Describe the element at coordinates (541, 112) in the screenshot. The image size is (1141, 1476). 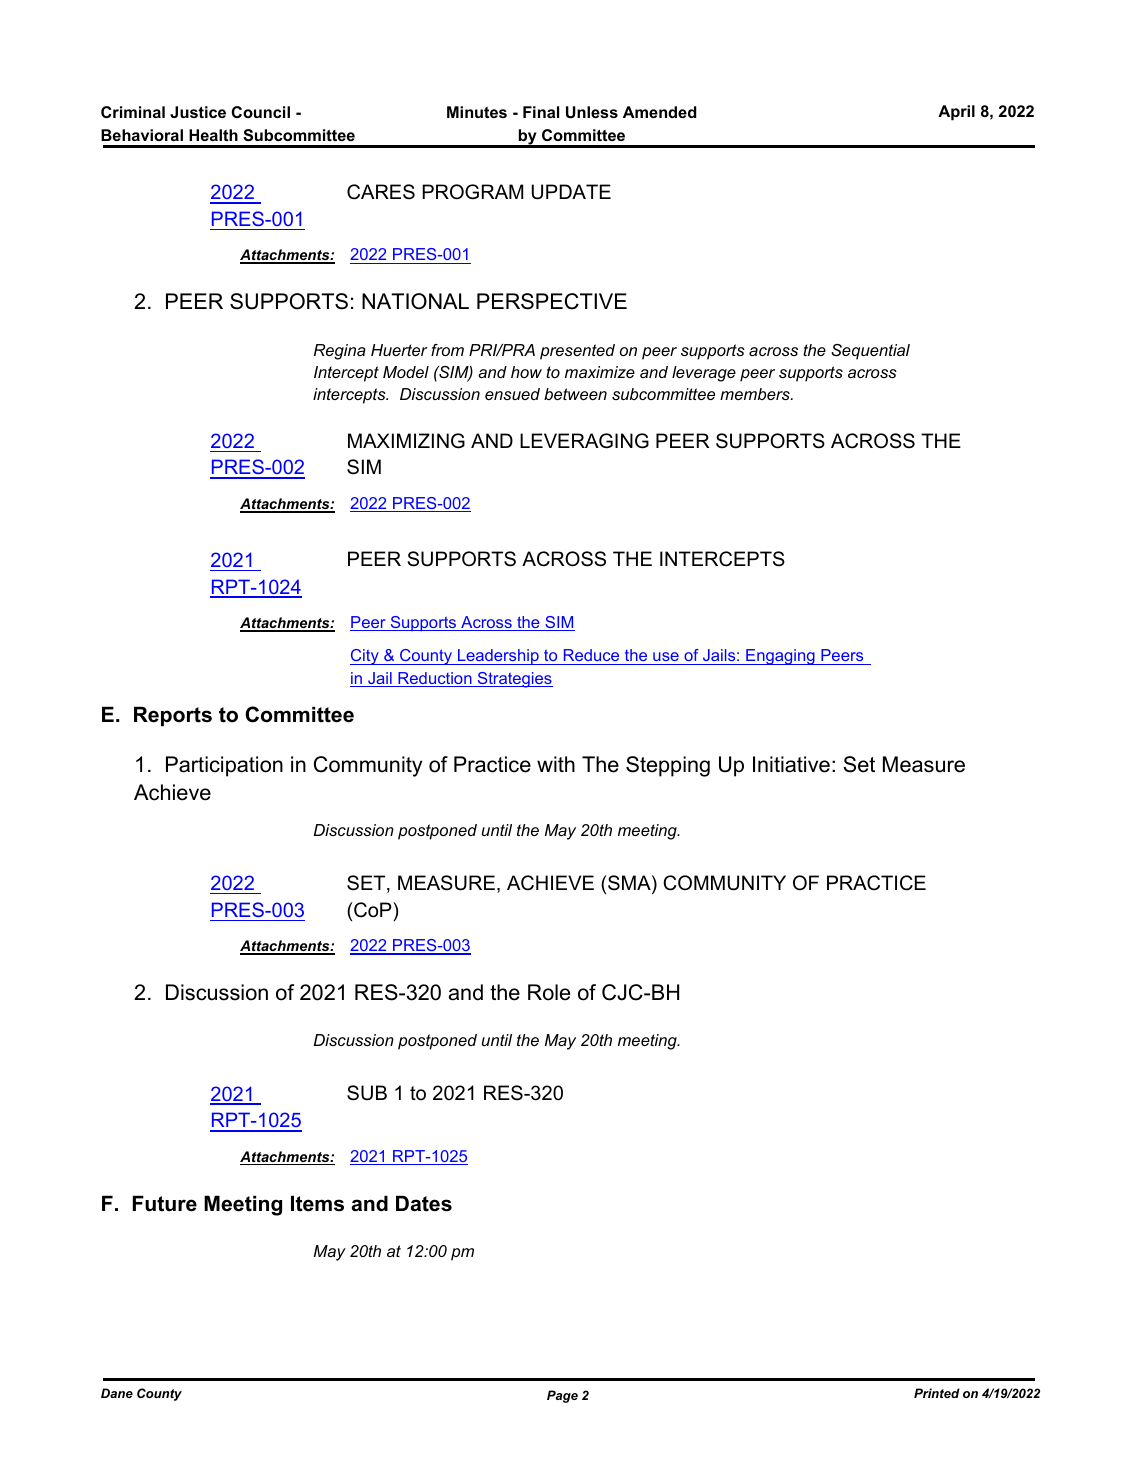
I see `Final` at that location.
